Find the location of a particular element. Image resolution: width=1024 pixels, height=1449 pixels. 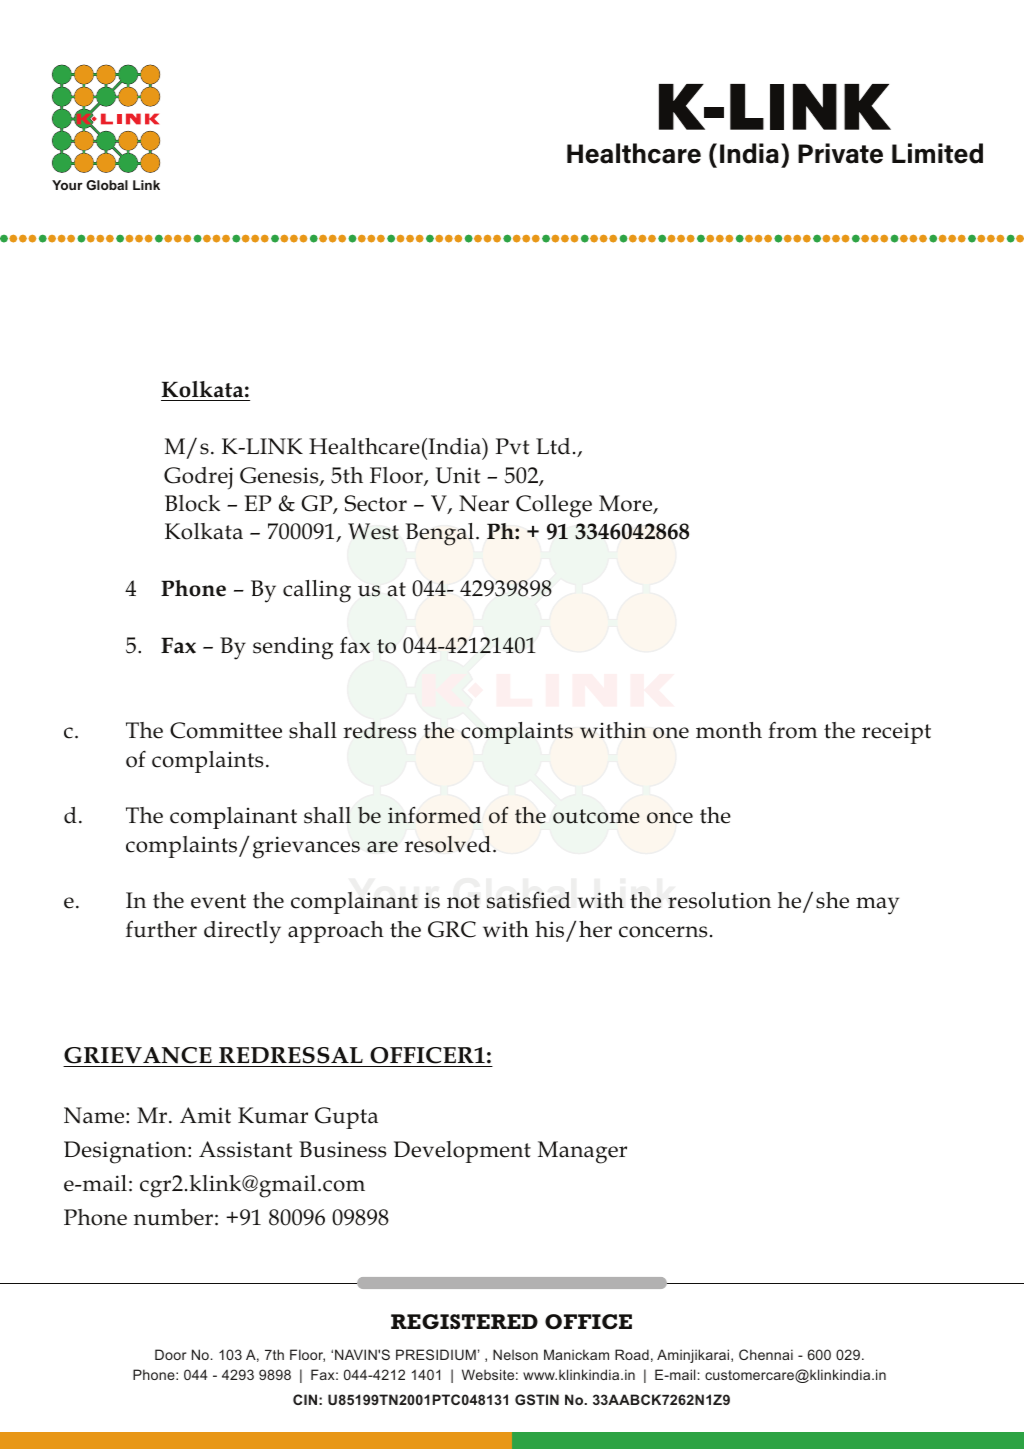

College is located at coordinates (554, 506).
